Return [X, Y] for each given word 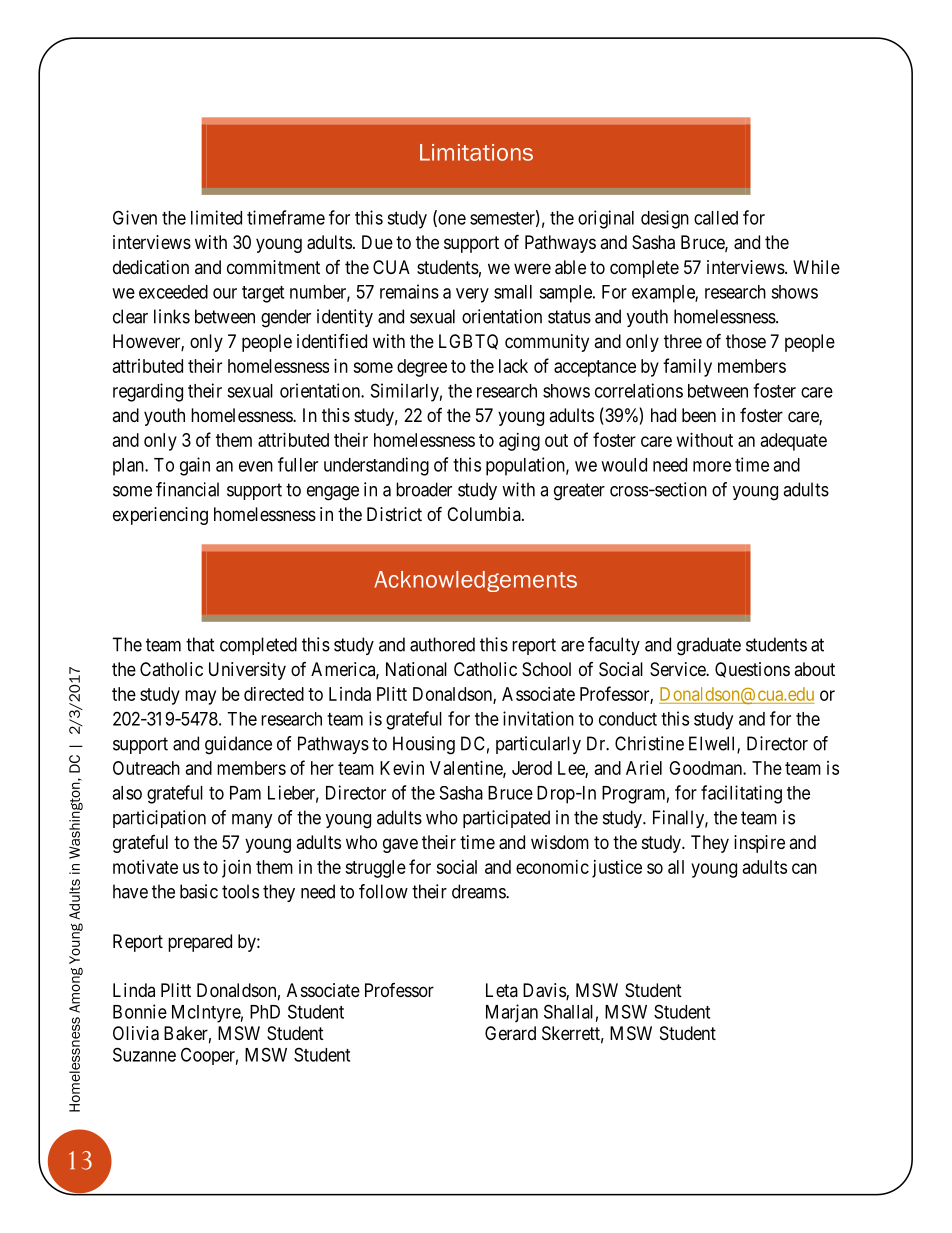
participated [506, 819]
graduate [709, 646]
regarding [148, 392]
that [200, 644]
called [716, 218]
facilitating [741, 794]
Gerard [510, 1033]
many [252, 821]
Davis [545, 991]
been [699, 415]
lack [513, 366]
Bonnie [140, 1011]
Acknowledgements [475, 581]
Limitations [476, 152]
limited [216, 217]
